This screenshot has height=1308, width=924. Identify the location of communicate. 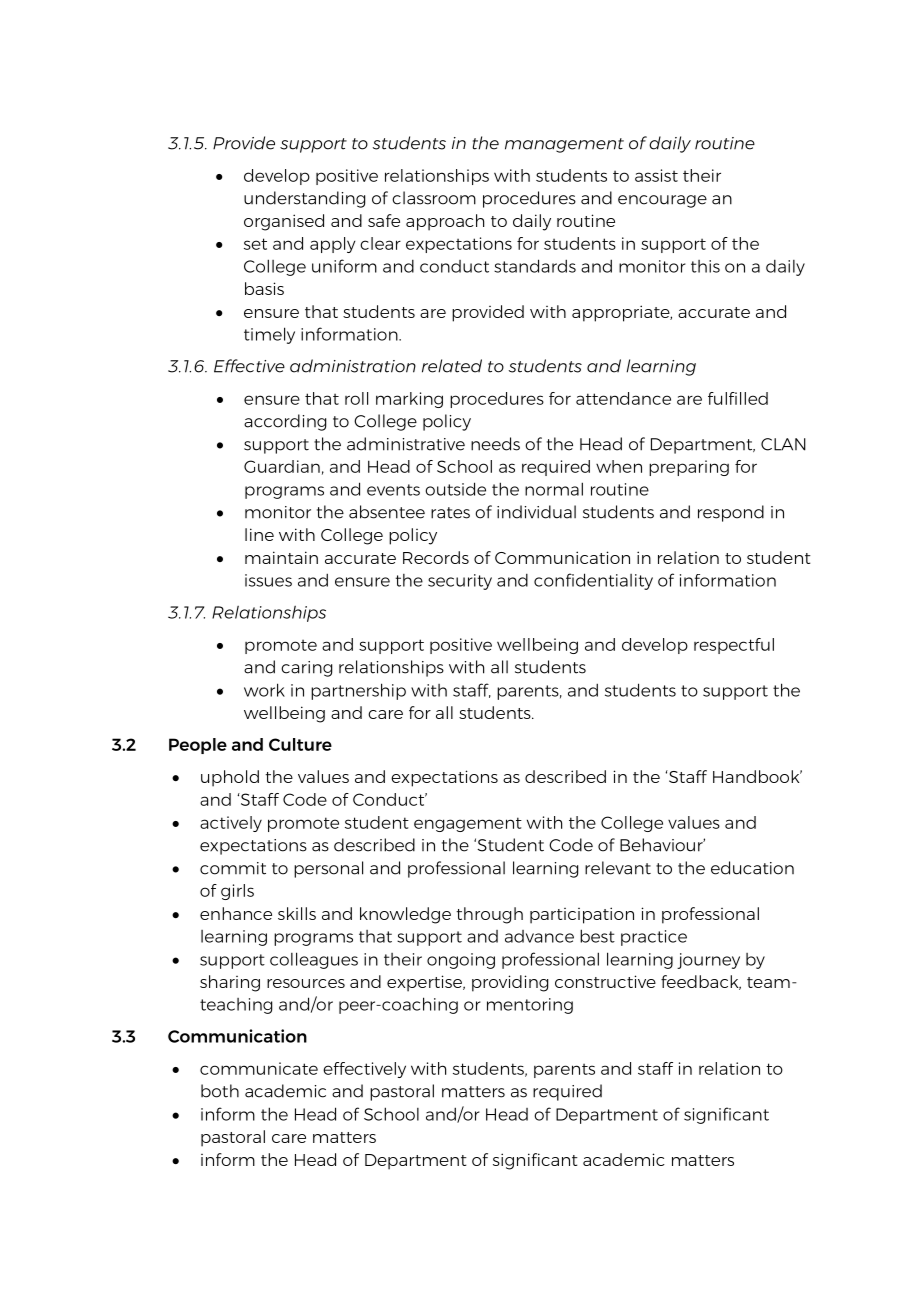
(259, 1068).
